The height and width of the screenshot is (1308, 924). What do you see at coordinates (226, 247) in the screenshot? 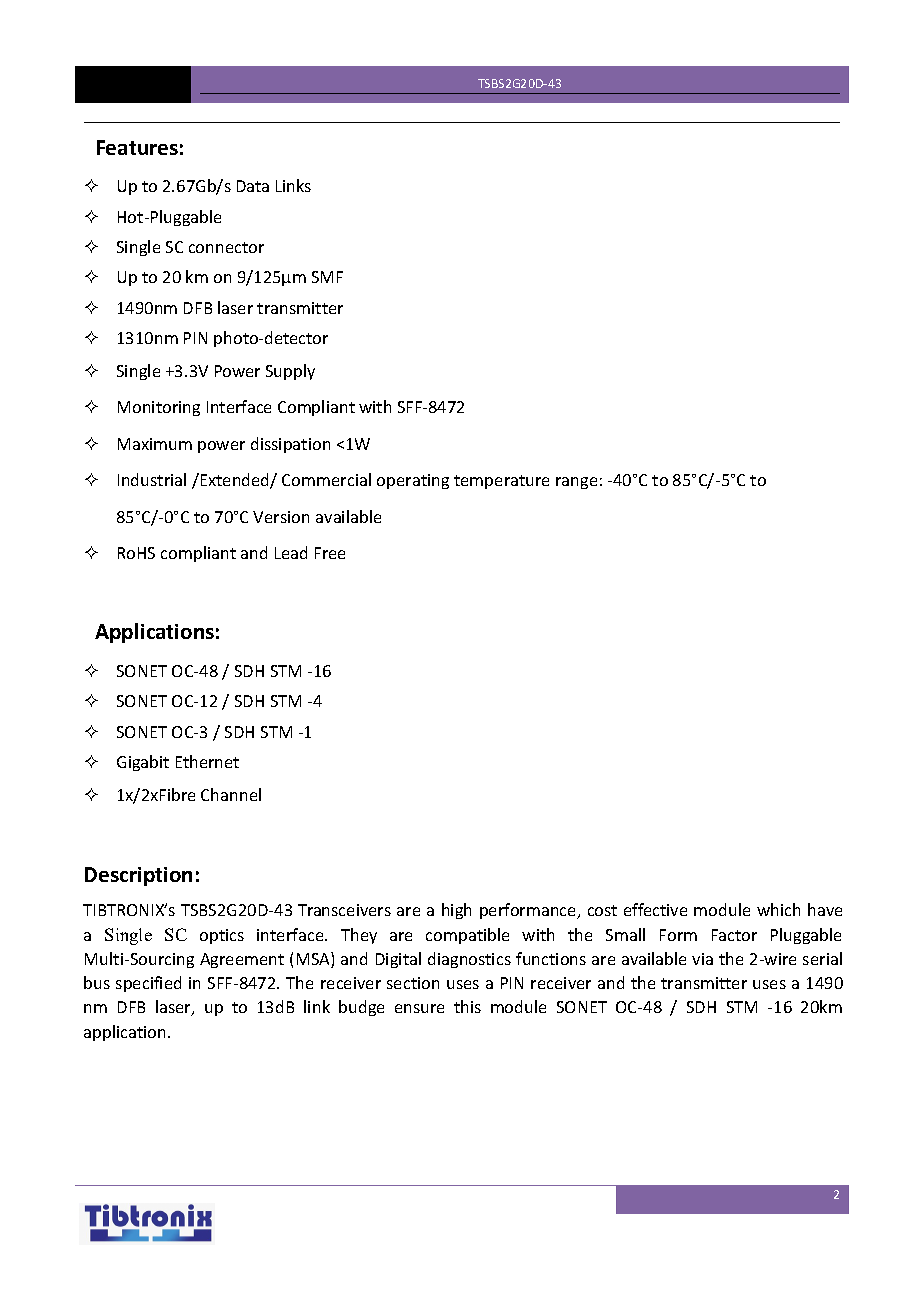
I see `connector` at bounding box center [226, 247].
